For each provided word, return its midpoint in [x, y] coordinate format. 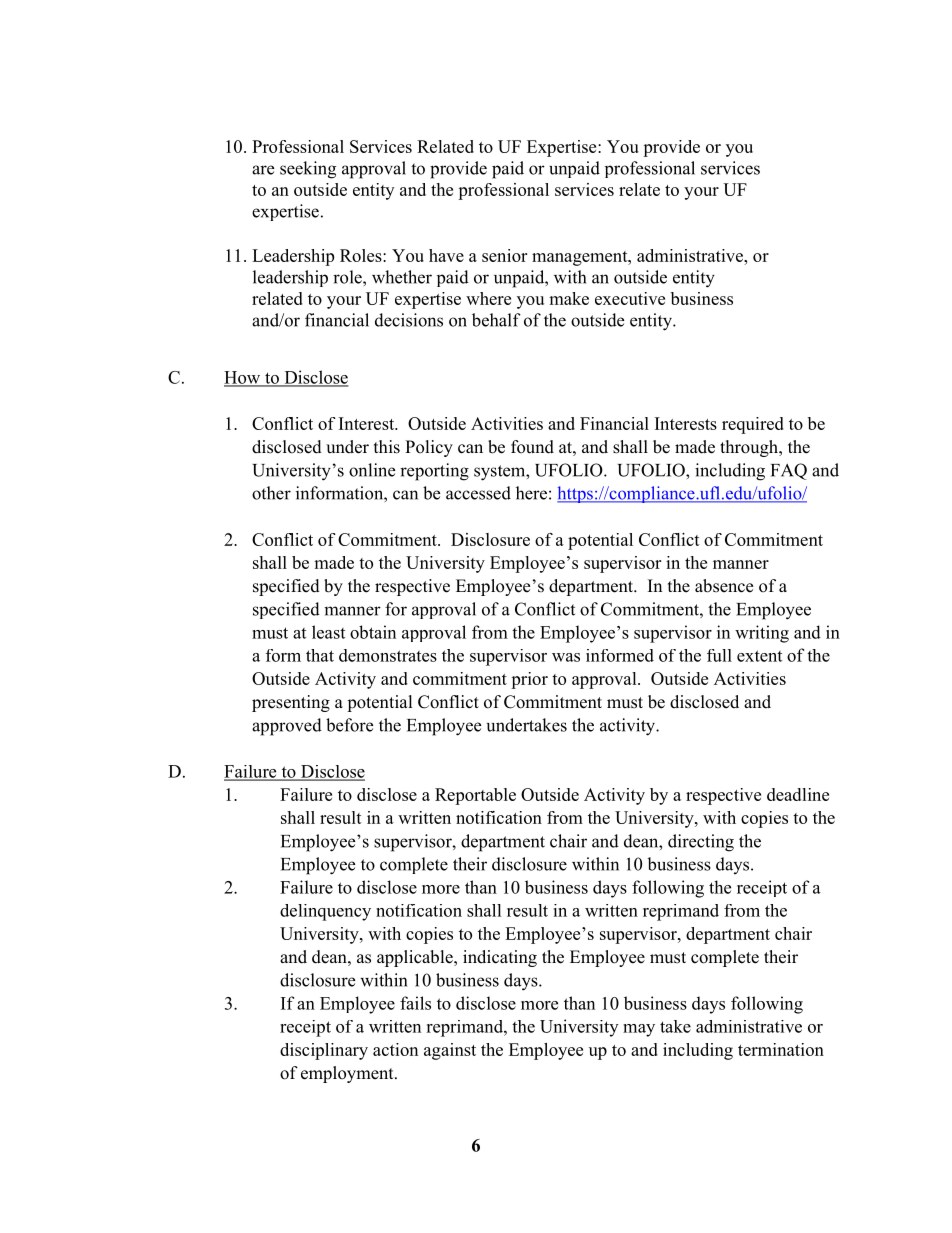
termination [781, 1049]
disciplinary [324, 1051]
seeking [308, 170]
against [450, 1051]
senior [504, 255]
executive [630, 298]
